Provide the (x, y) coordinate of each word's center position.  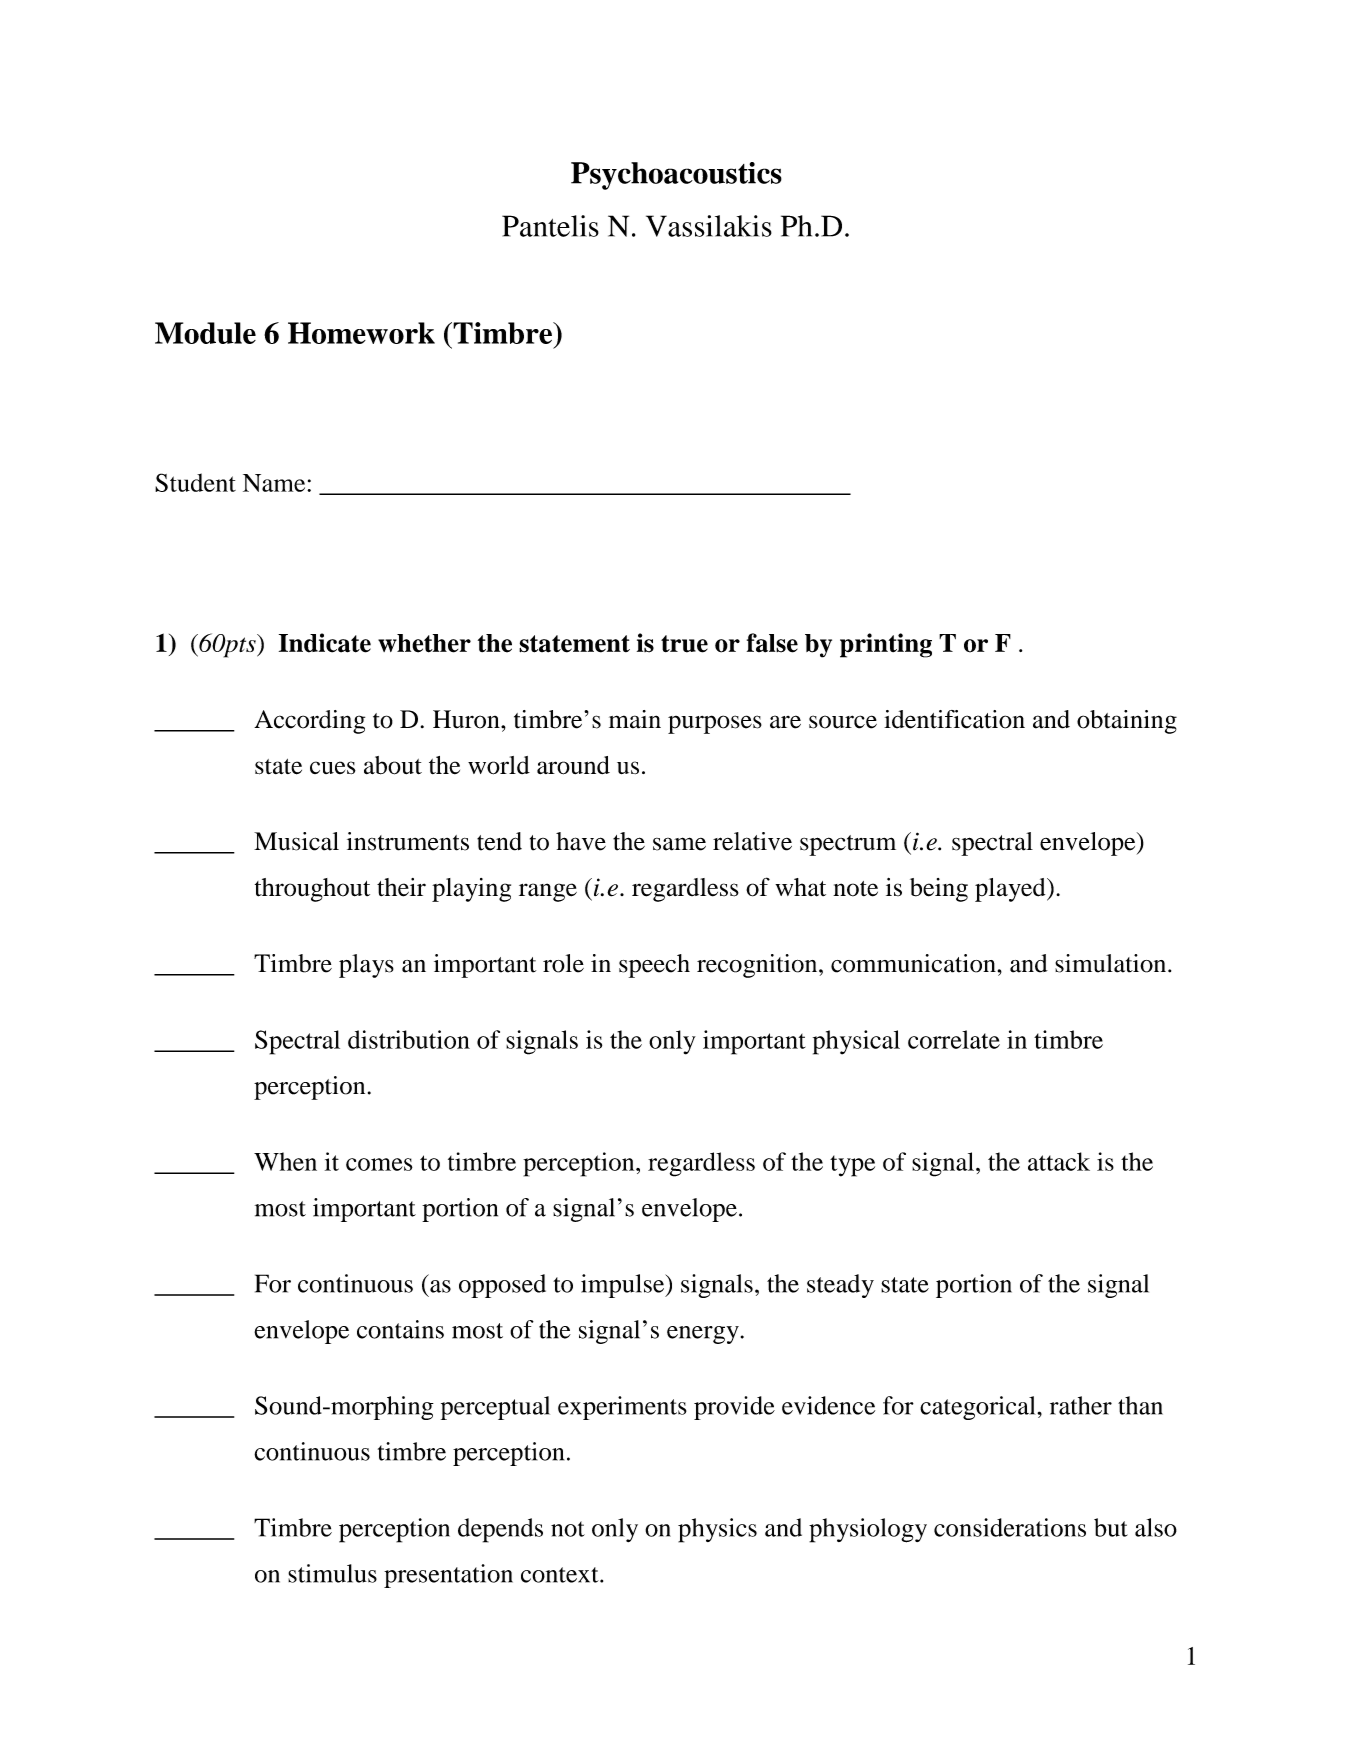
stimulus (332, 1573)
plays (366, 966)
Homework (361, 333)
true (684, 644)
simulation (1112, 963)
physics (717, 1530)
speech (654, 966)
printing (886, 645)
